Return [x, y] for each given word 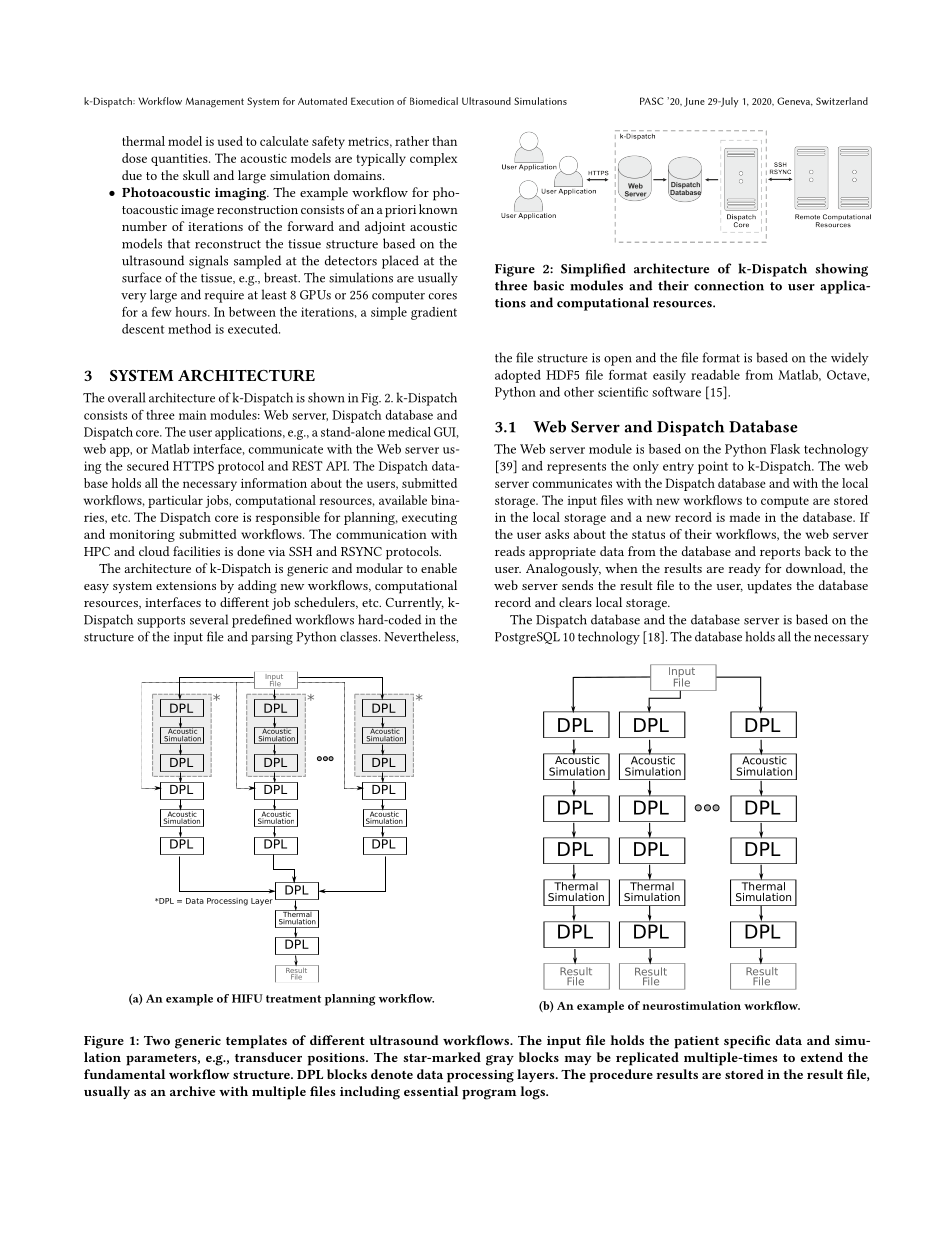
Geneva [795, 101]
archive [192, 1091]
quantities [180, 160]
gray [500, 1060]
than [444, 141]
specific [747, 1042]
